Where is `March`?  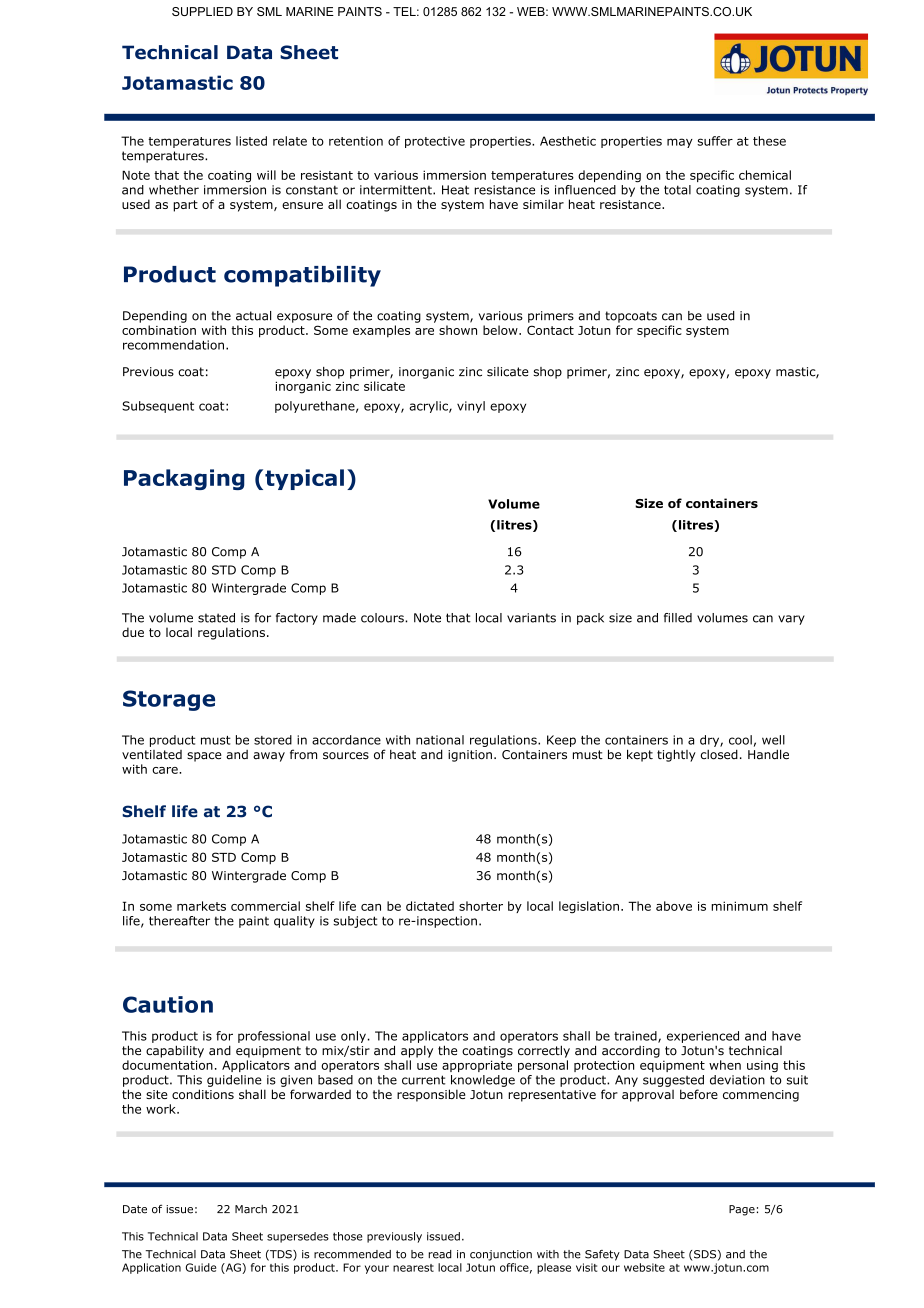 March is located at coordinates (251, 1209).
